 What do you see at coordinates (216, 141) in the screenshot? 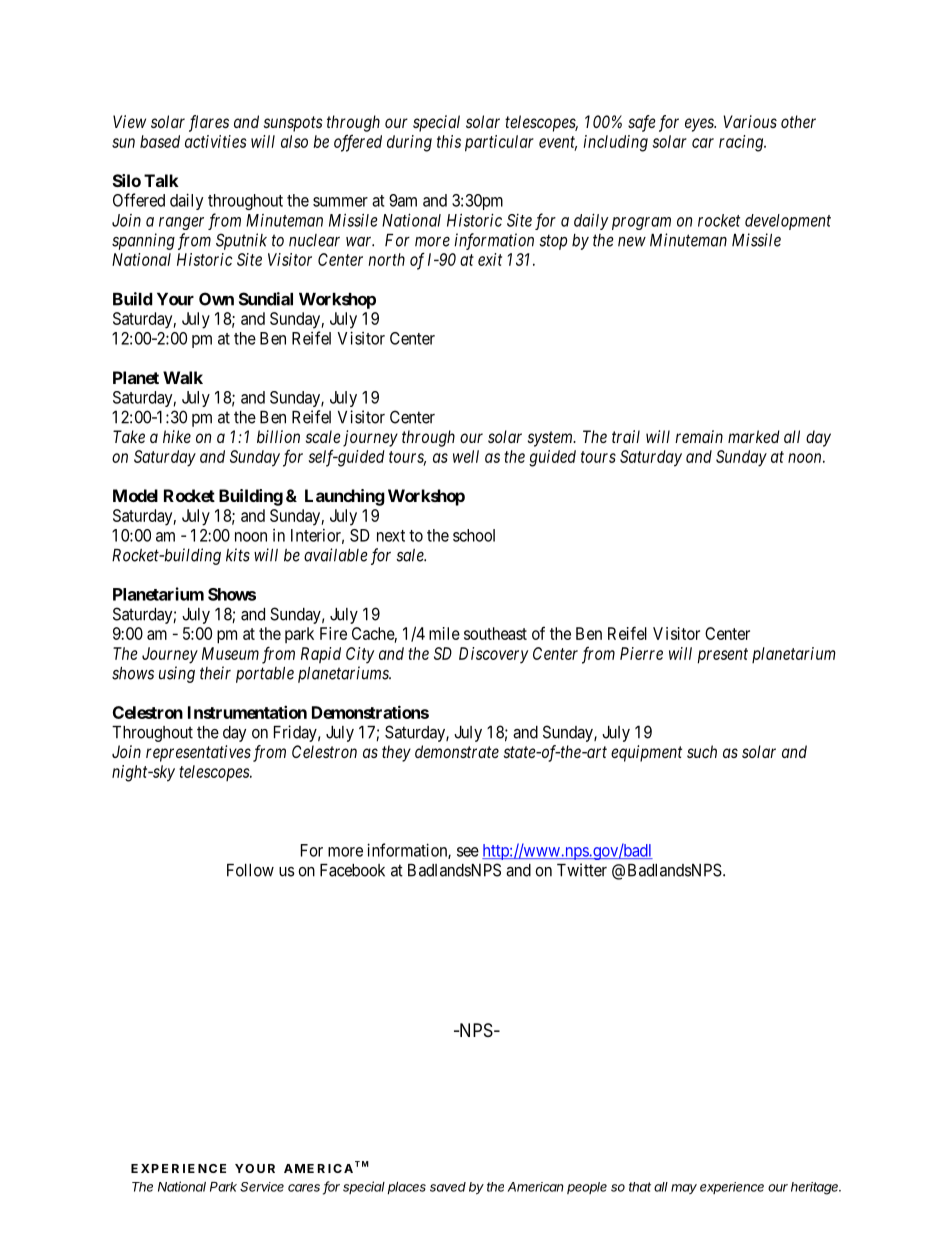
I see `activities` at bounding box center [216, 141].
